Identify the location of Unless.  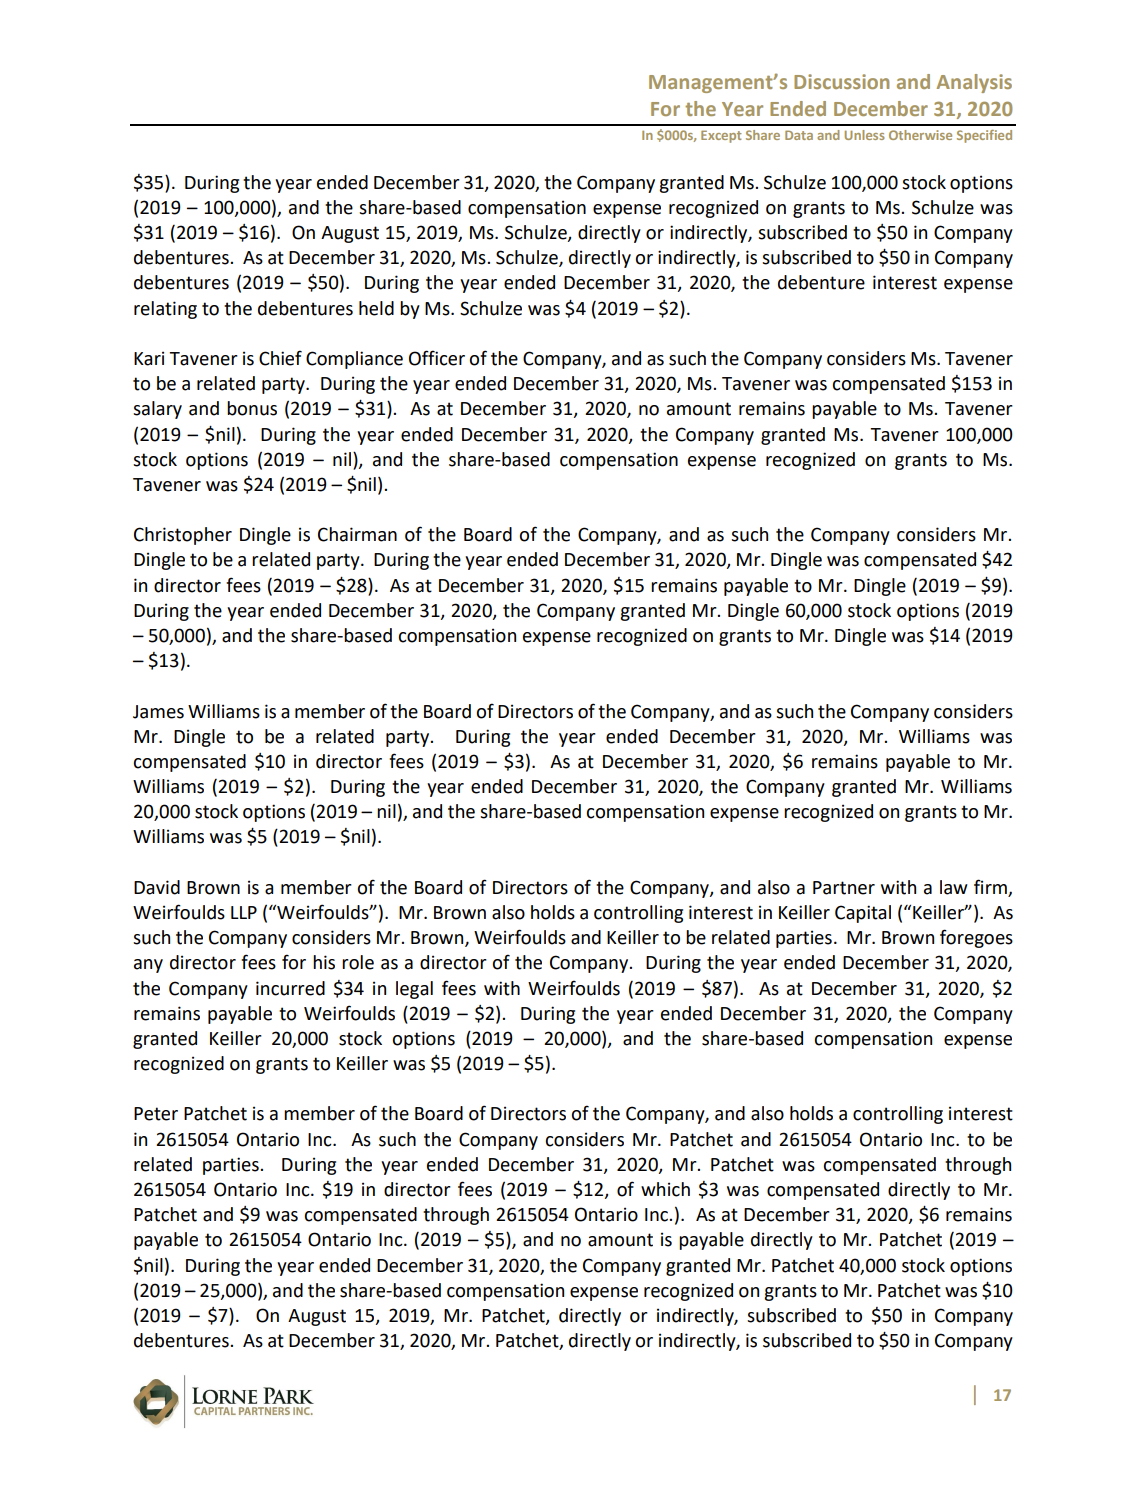
(865, 135).
